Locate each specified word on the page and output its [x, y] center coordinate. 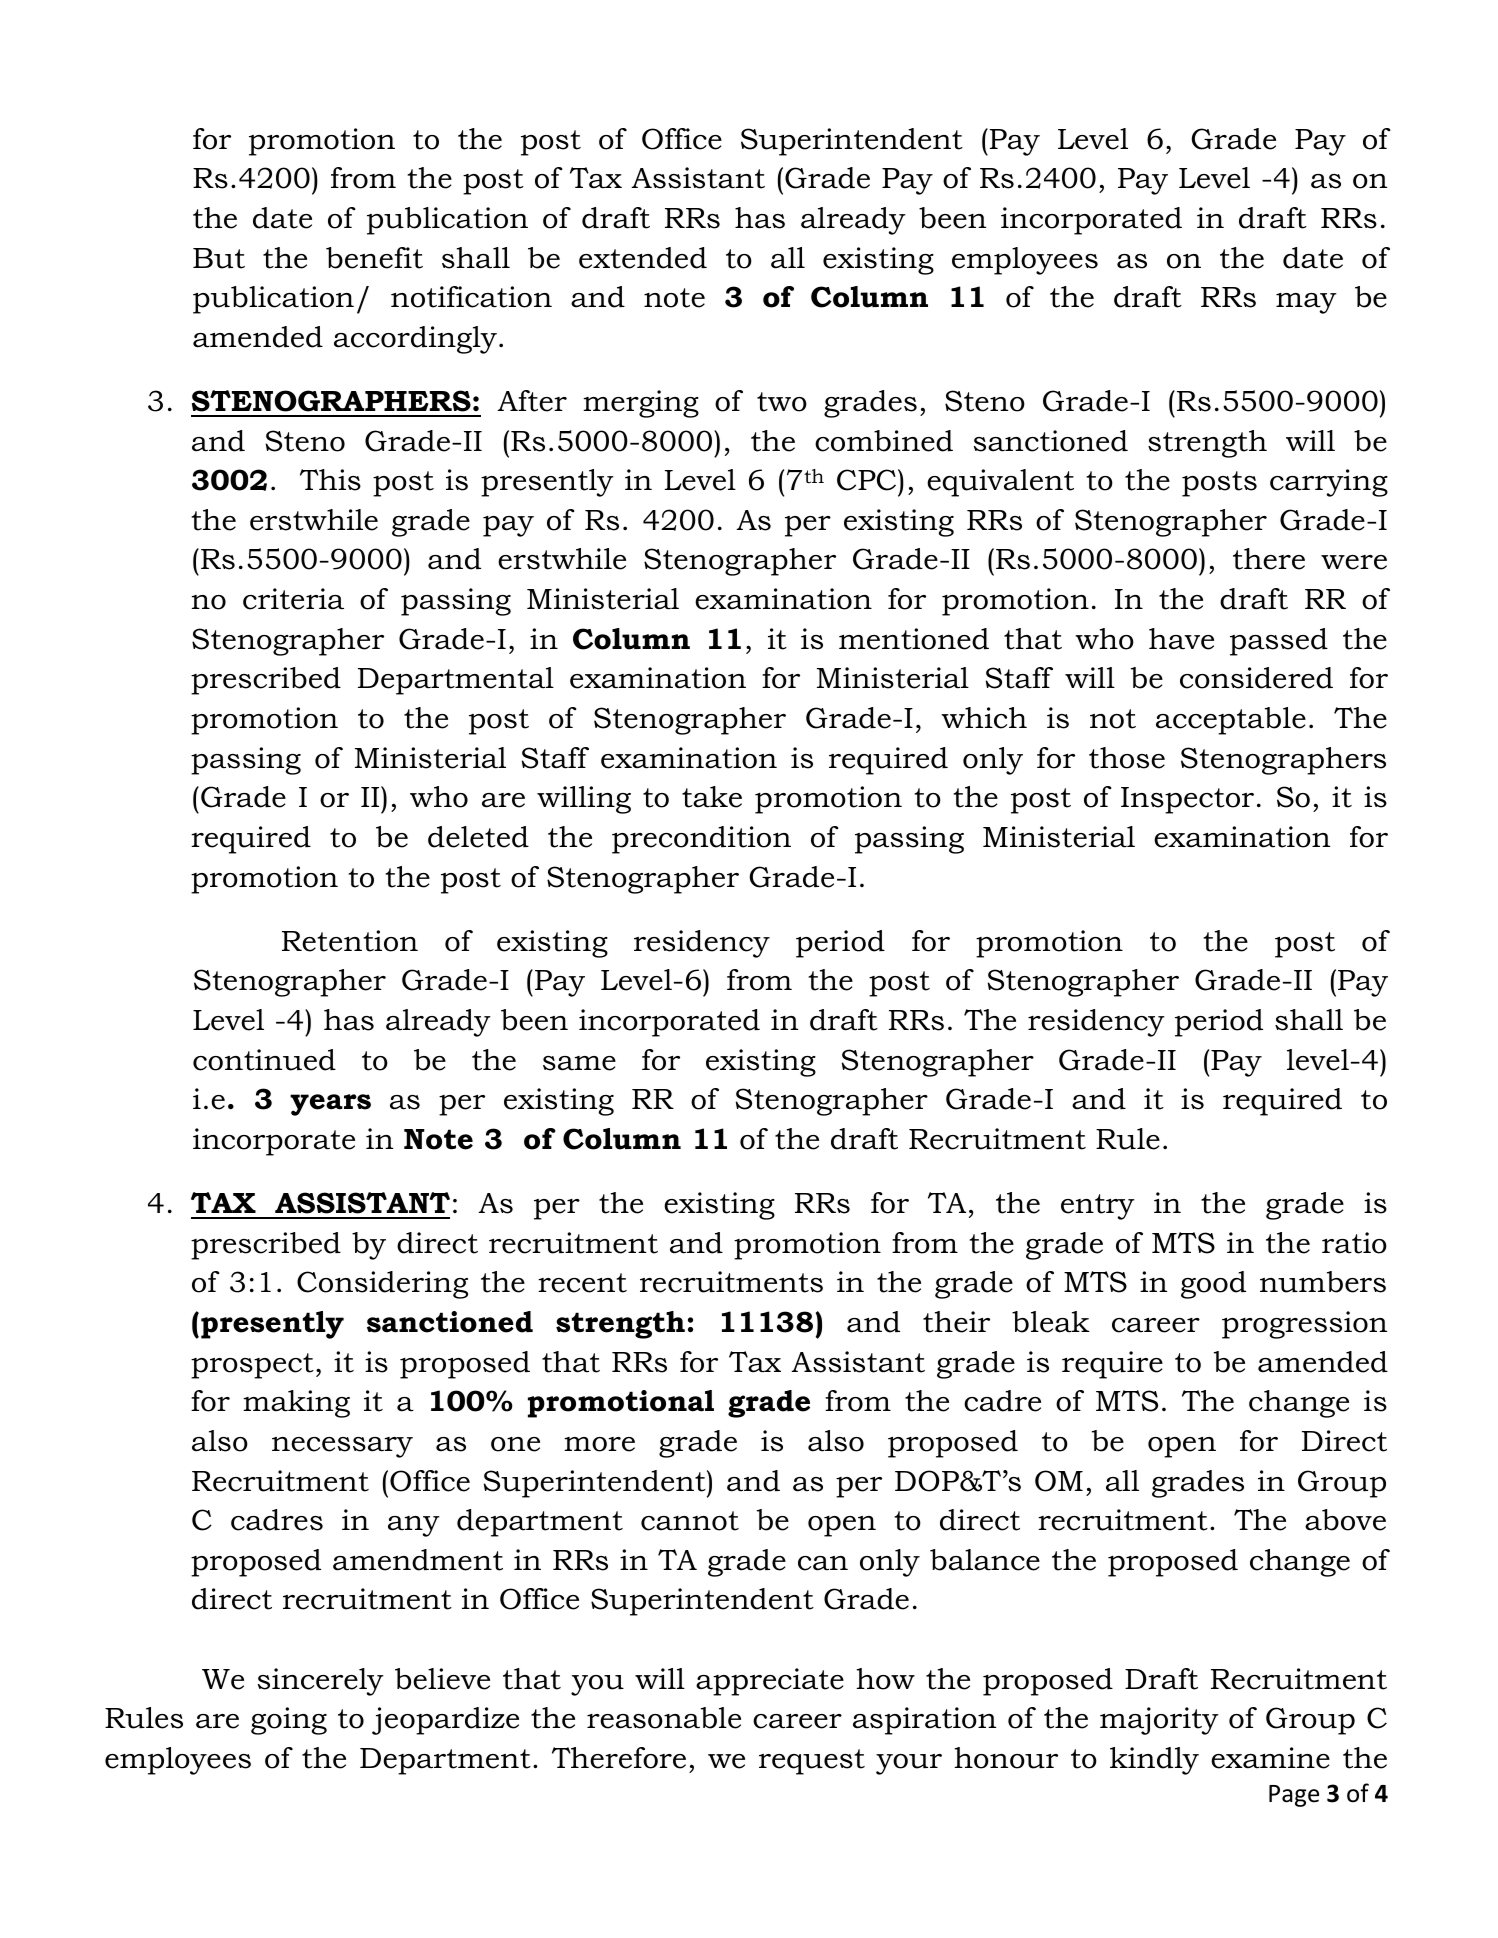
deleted [478, 837]
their [956, 1322]
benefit [374, 258]
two [782, 402]
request [812, 1762]
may [1306, 303]
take [712, 797]
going [289, 1721]
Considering [382, 1285]
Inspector [1187, 800]
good [1213, 1285]
